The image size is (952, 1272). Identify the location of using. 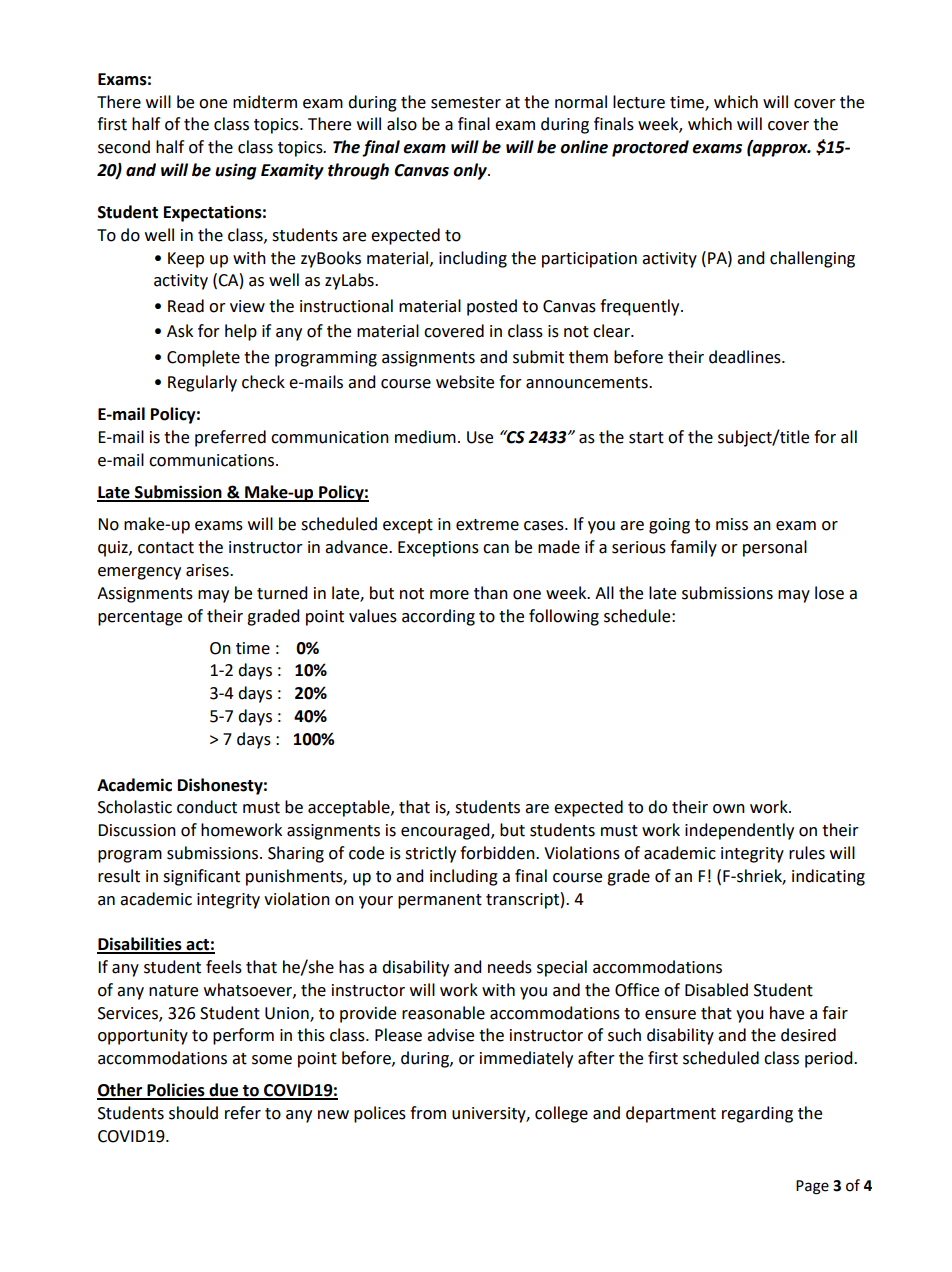
(235, 171).
